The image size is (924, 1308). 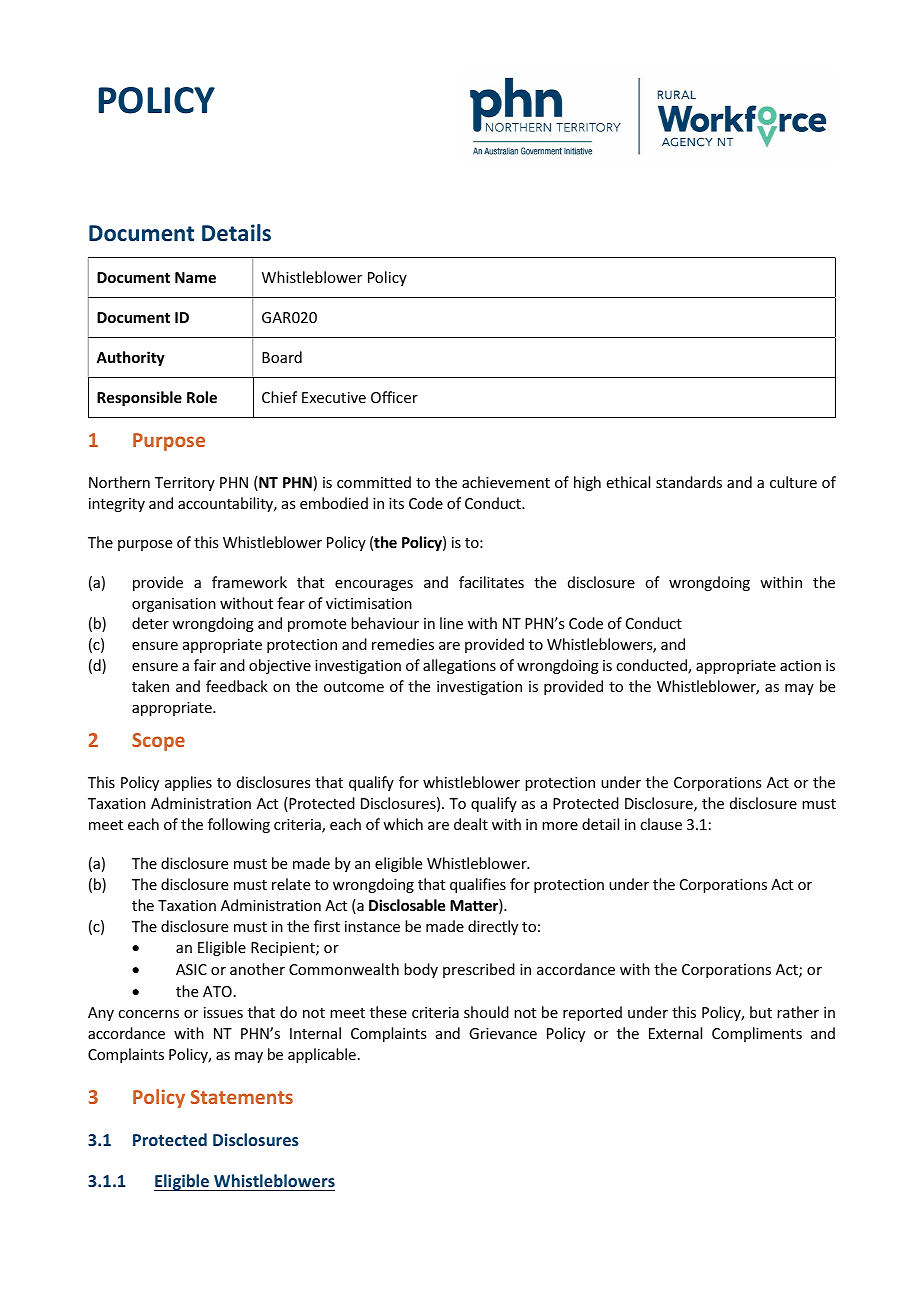 What do you see at coordinates (689, 482) in the screenshot?
I see `standards` at bounding box center [689, 482].
